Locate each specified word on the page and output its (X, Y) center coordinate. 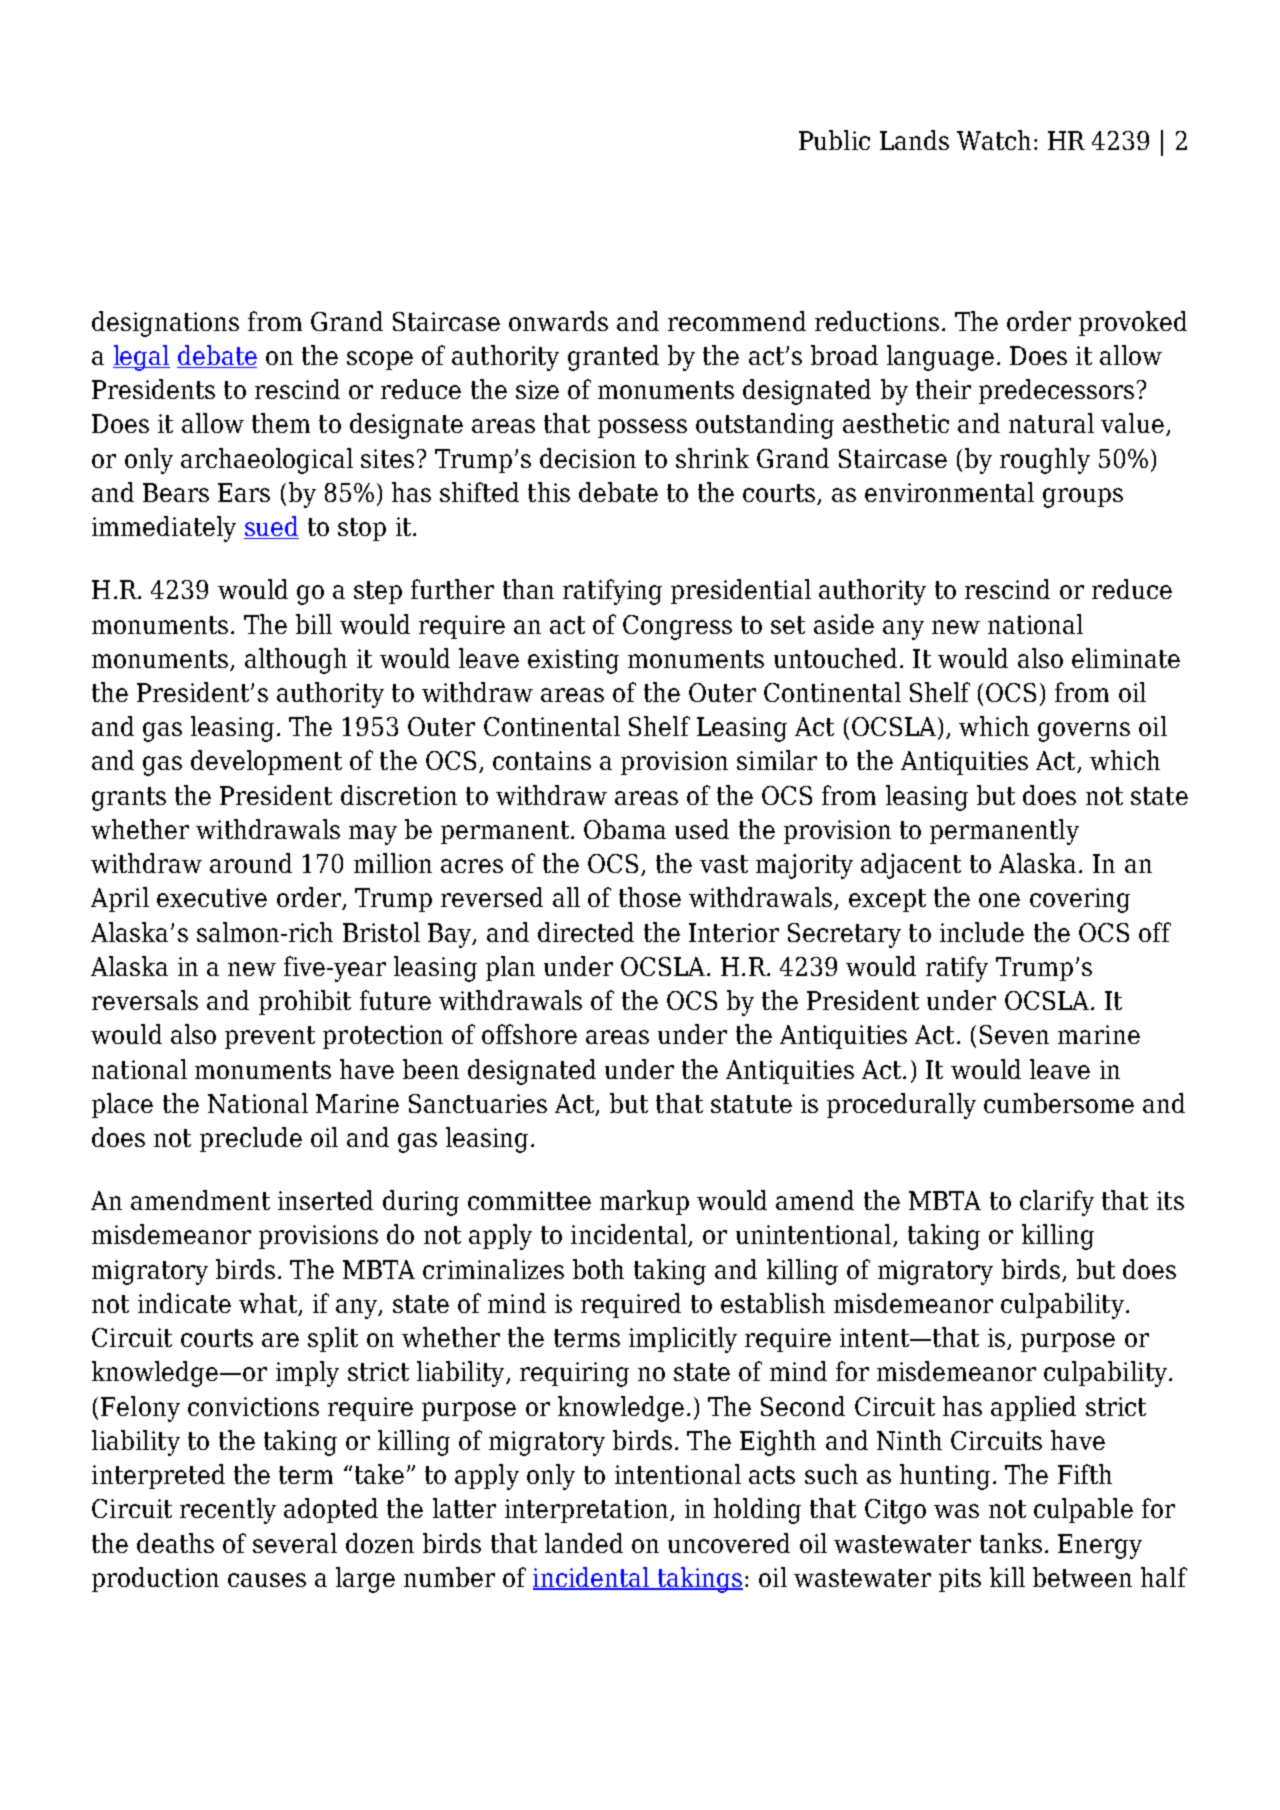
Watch (994, 140)
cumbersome (1059, 1103)
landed (584, 1543)
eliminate (1126, 658)
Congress (677, 627)
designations (165, 324)
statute (751, 1104)
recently (228, 1511)
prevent (270, 1037)
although (296, 661)
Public (834, 140)
